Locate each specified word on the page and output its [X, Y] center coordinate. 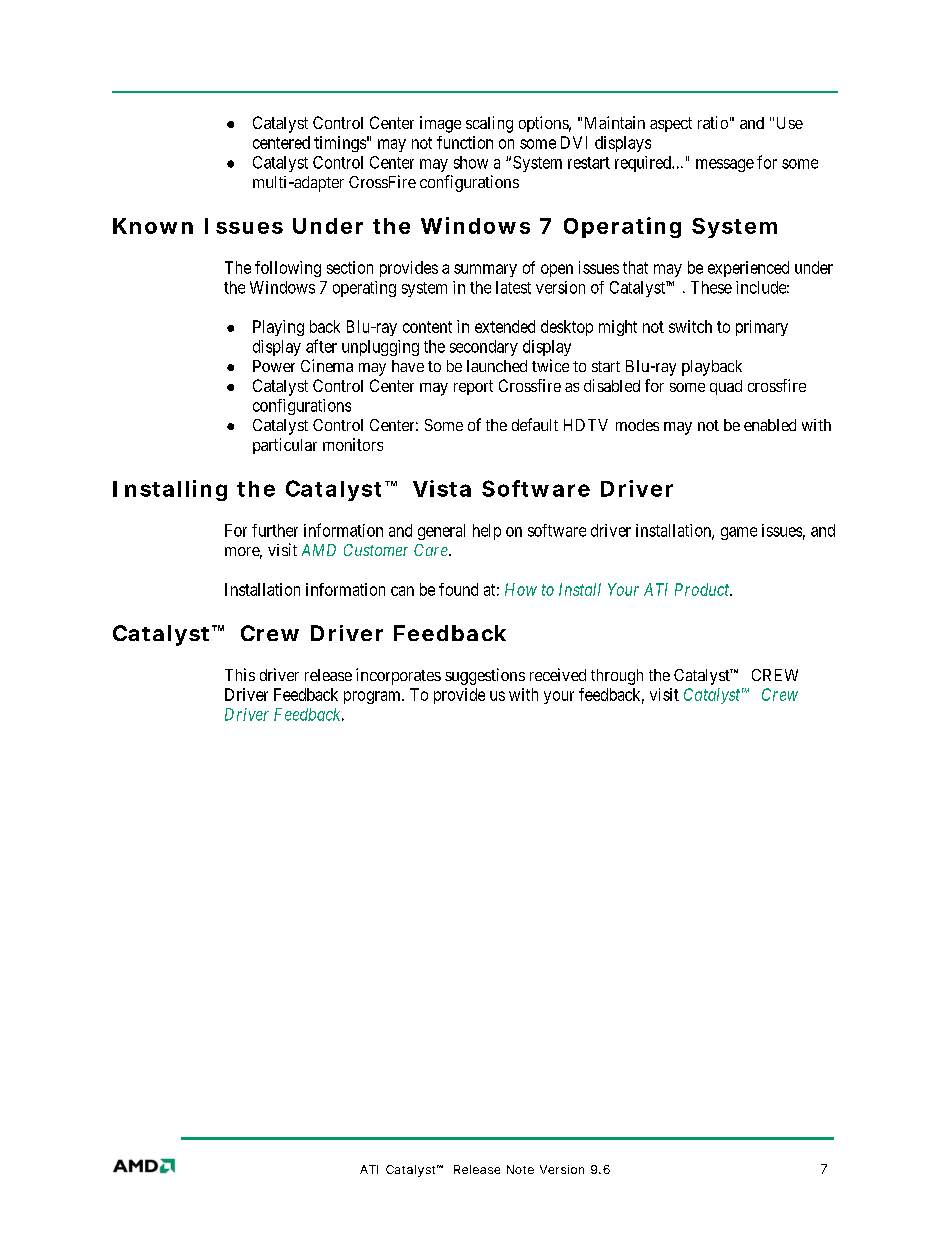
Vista [442, 488]
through [617, 677]
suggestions [485, 676]
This [240, 674]
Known [153, 226]
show [471, 162]
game [739, 533]
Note [520, 1169]
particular [285, 446]
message [725, 165]
